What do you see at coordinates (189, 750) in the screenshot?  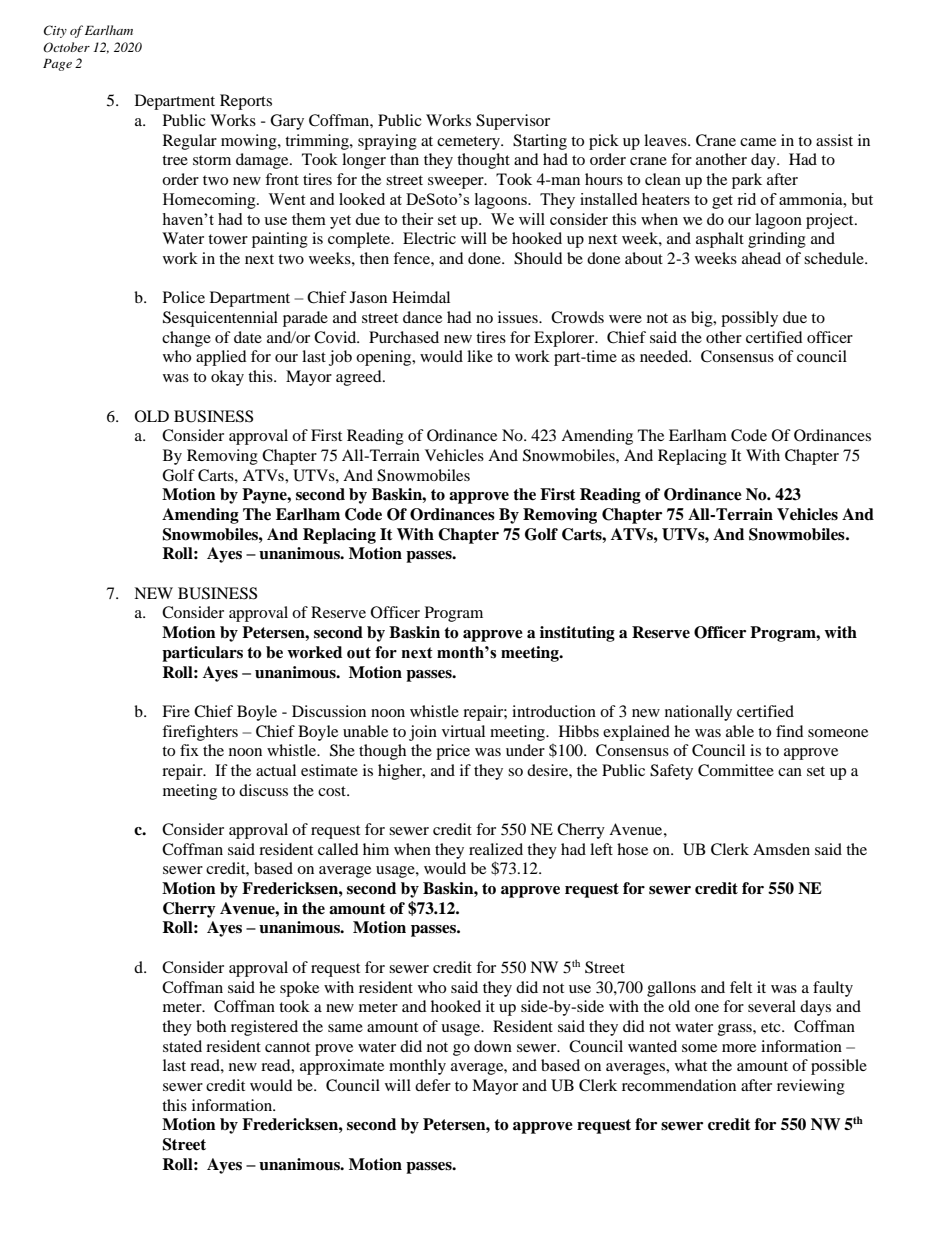 I see `fix` at bounding box center [189, 750].
